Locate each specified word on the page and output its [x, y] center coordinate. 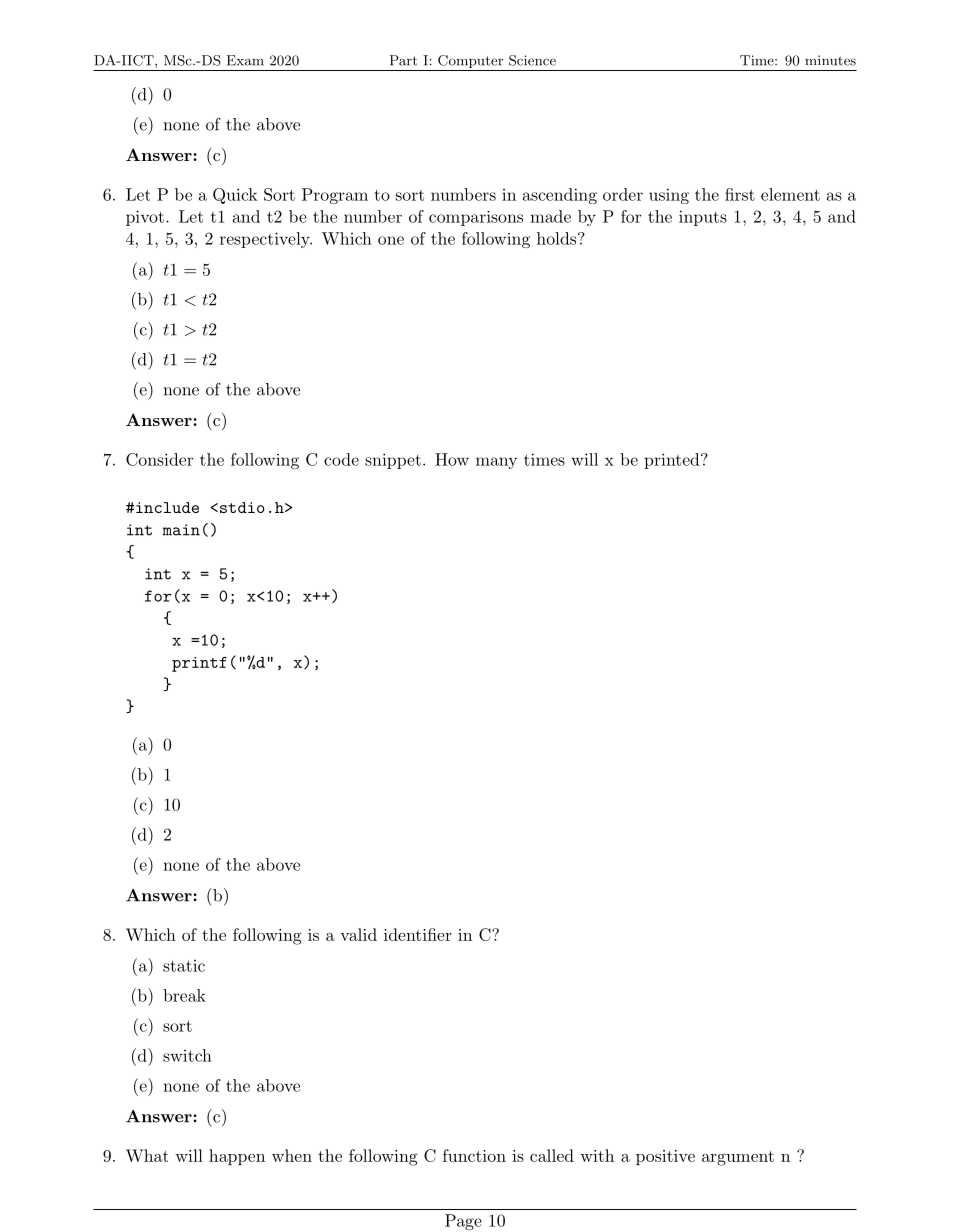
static [184, 966]
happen [237, 1157]
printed [671, 461]
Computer [470, 63]
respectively [266, 240]
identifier [418, 934]
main [181, 530]
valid [358, 934]
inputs [703, 218]
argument [738, 1158]
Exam [245, 60]
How [452, 459]
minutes [830, 60]
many [496, 463]
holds [556, 238]
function [474, 1155]
